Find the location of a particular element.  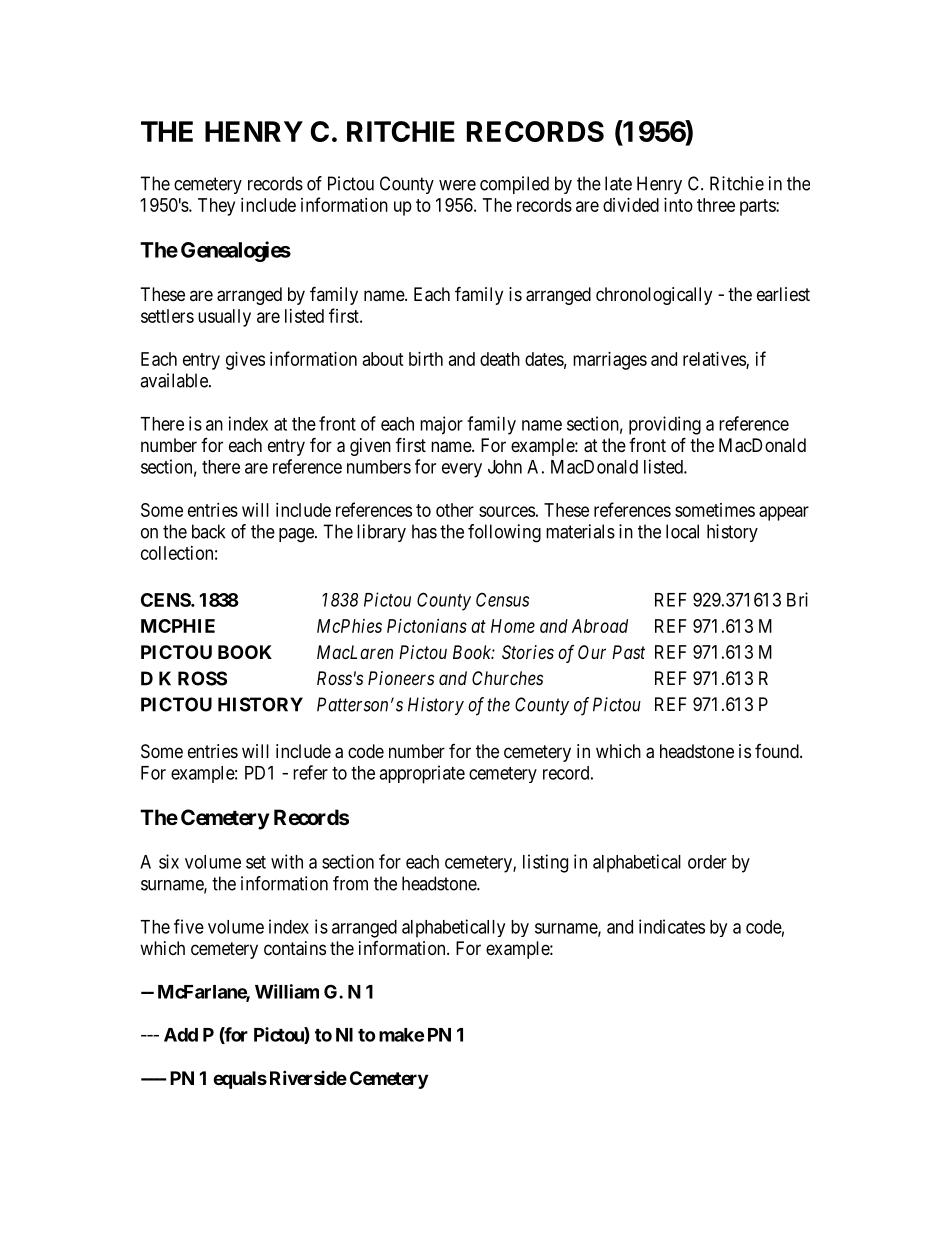

Churches is located at coordinates (507, 678).
